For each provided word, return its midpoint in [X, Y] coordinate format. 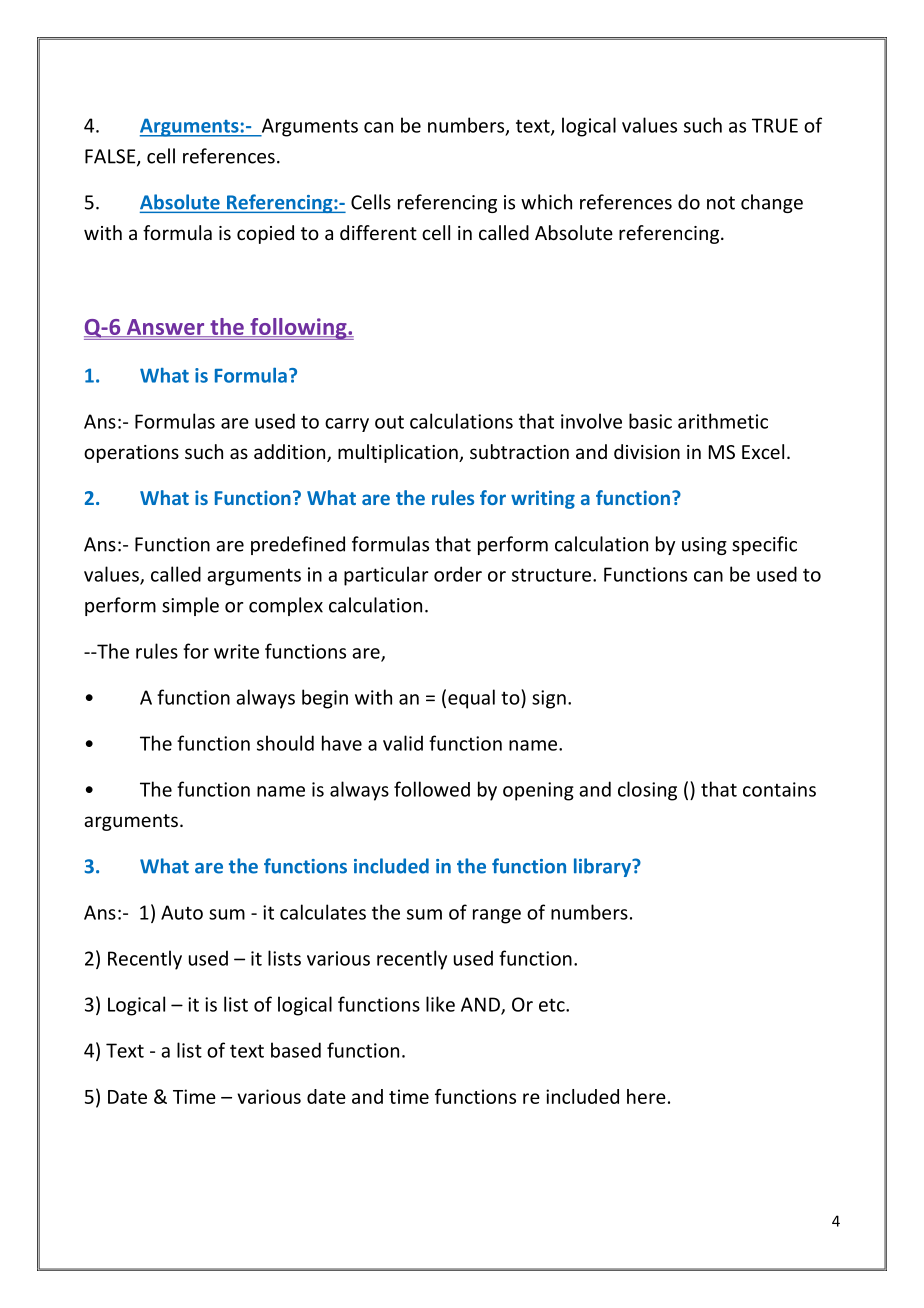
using [704, 546]
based [296, 1050]
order [458, 574]
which [546, 202]
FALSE [111, 157]
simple [190, 606]
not [721, 203]
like [440, 1004]
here [646, 1096]
